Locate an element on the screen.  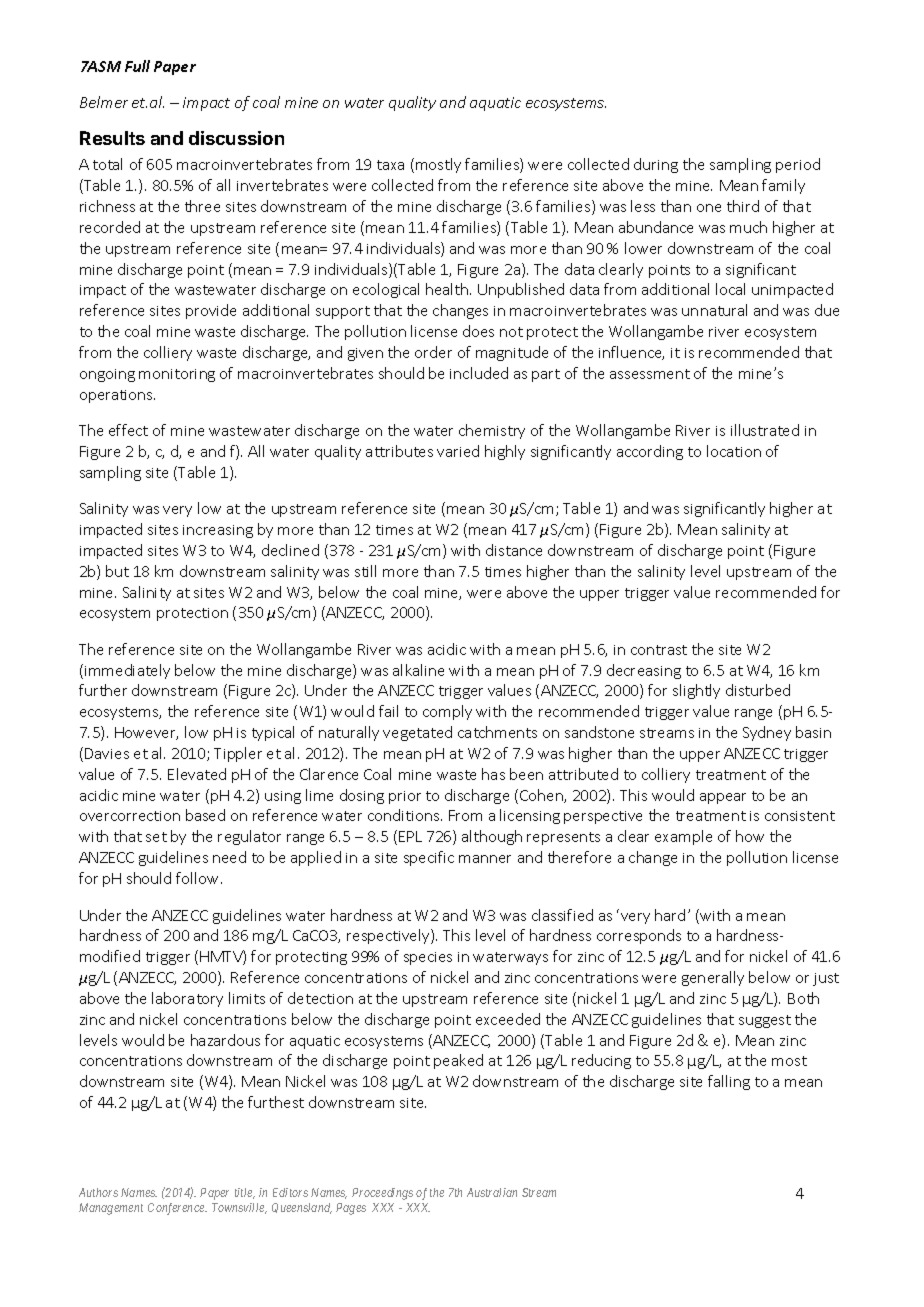
period is located at coordinates (798, 165).
